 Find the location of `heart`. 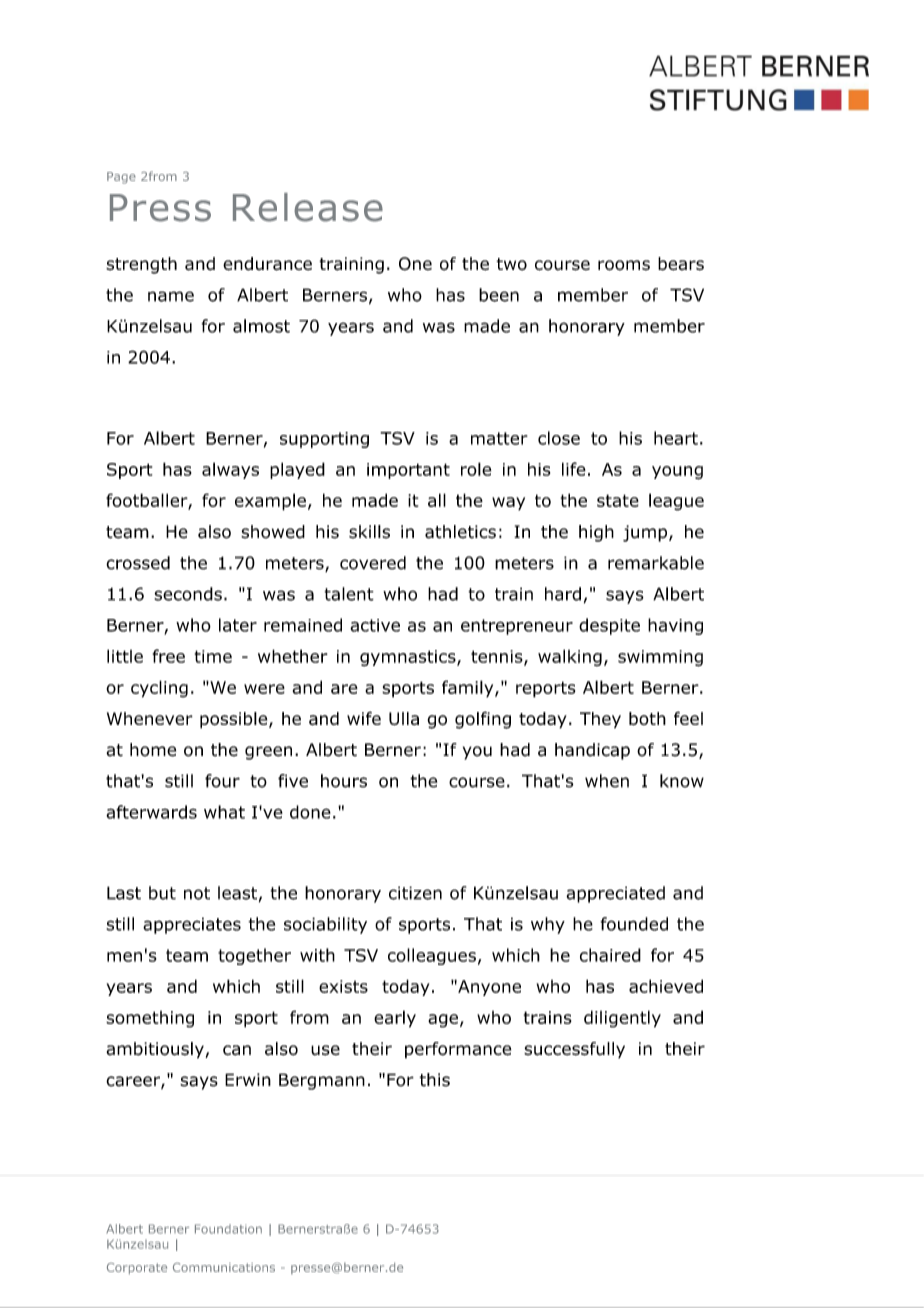

heart is located at coordinates (676, 438).
